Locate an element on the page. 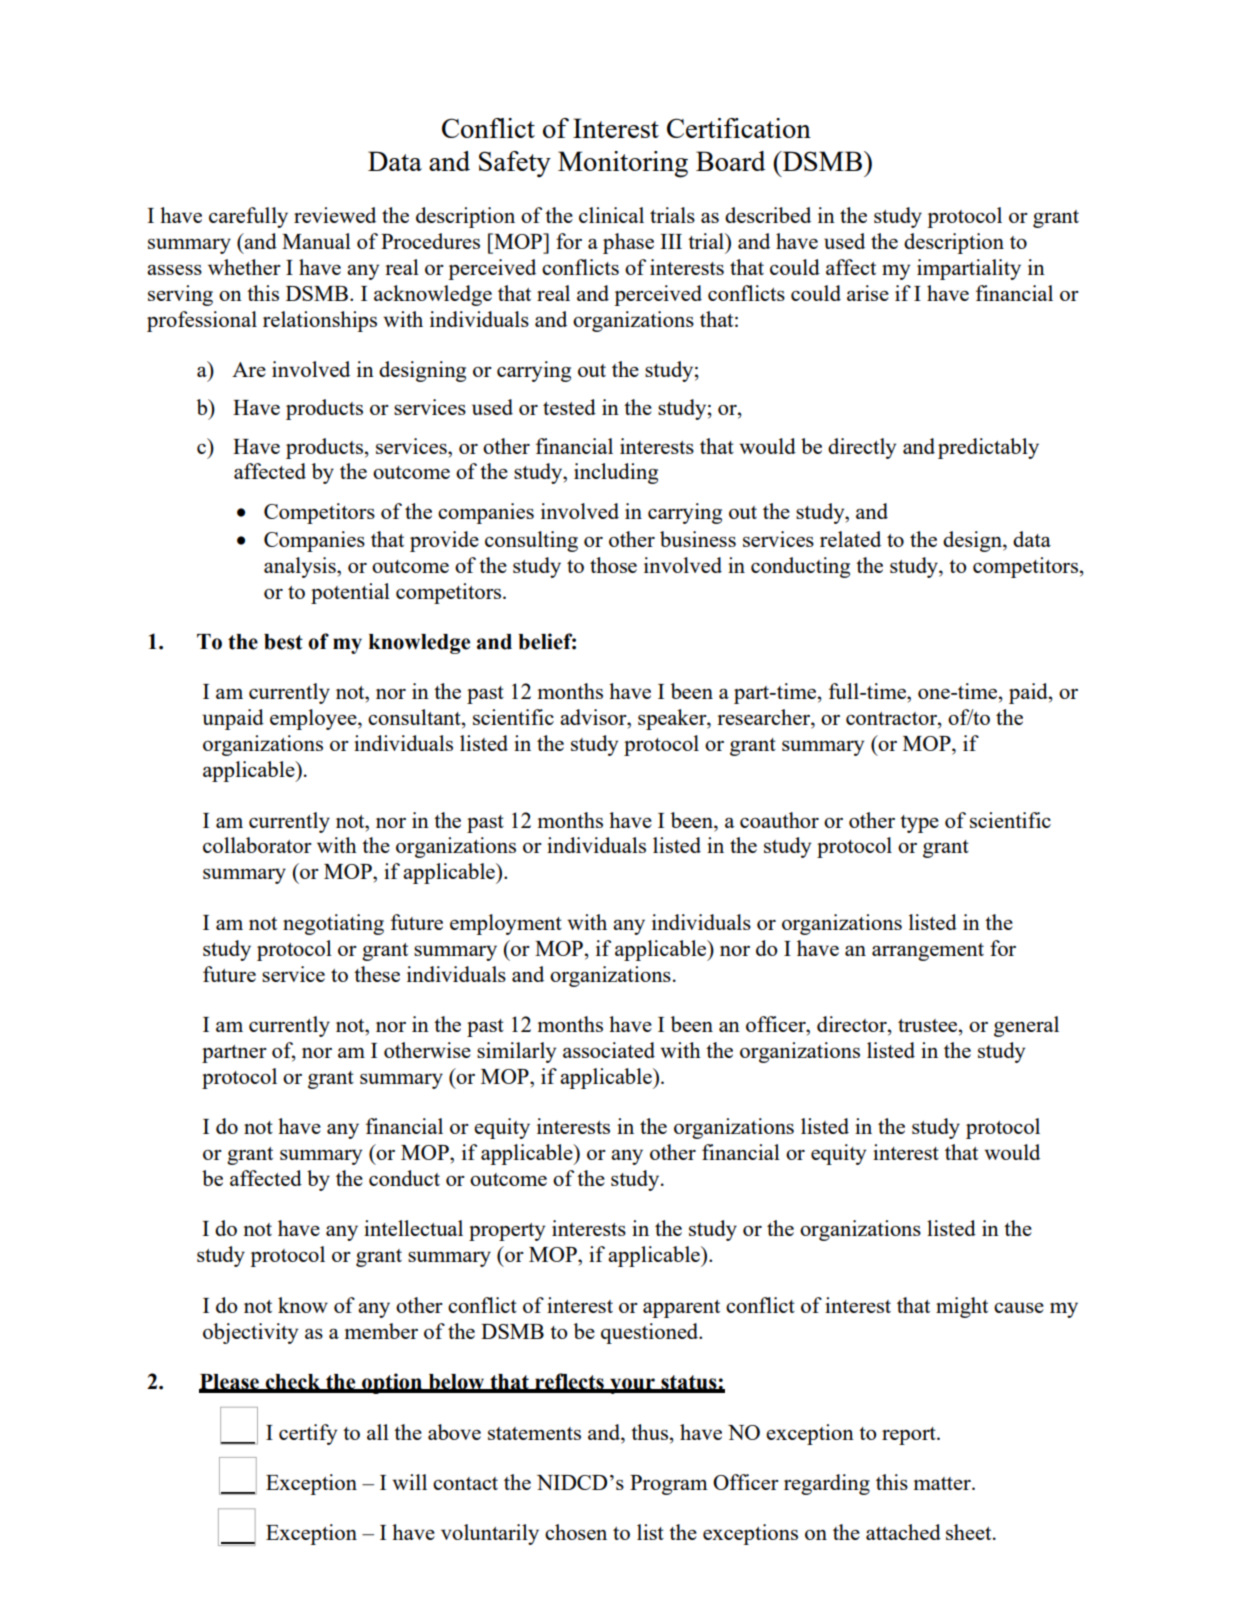 The height and width of the page is (1621, 1252). certify is located at coordinates (308, 1434).
